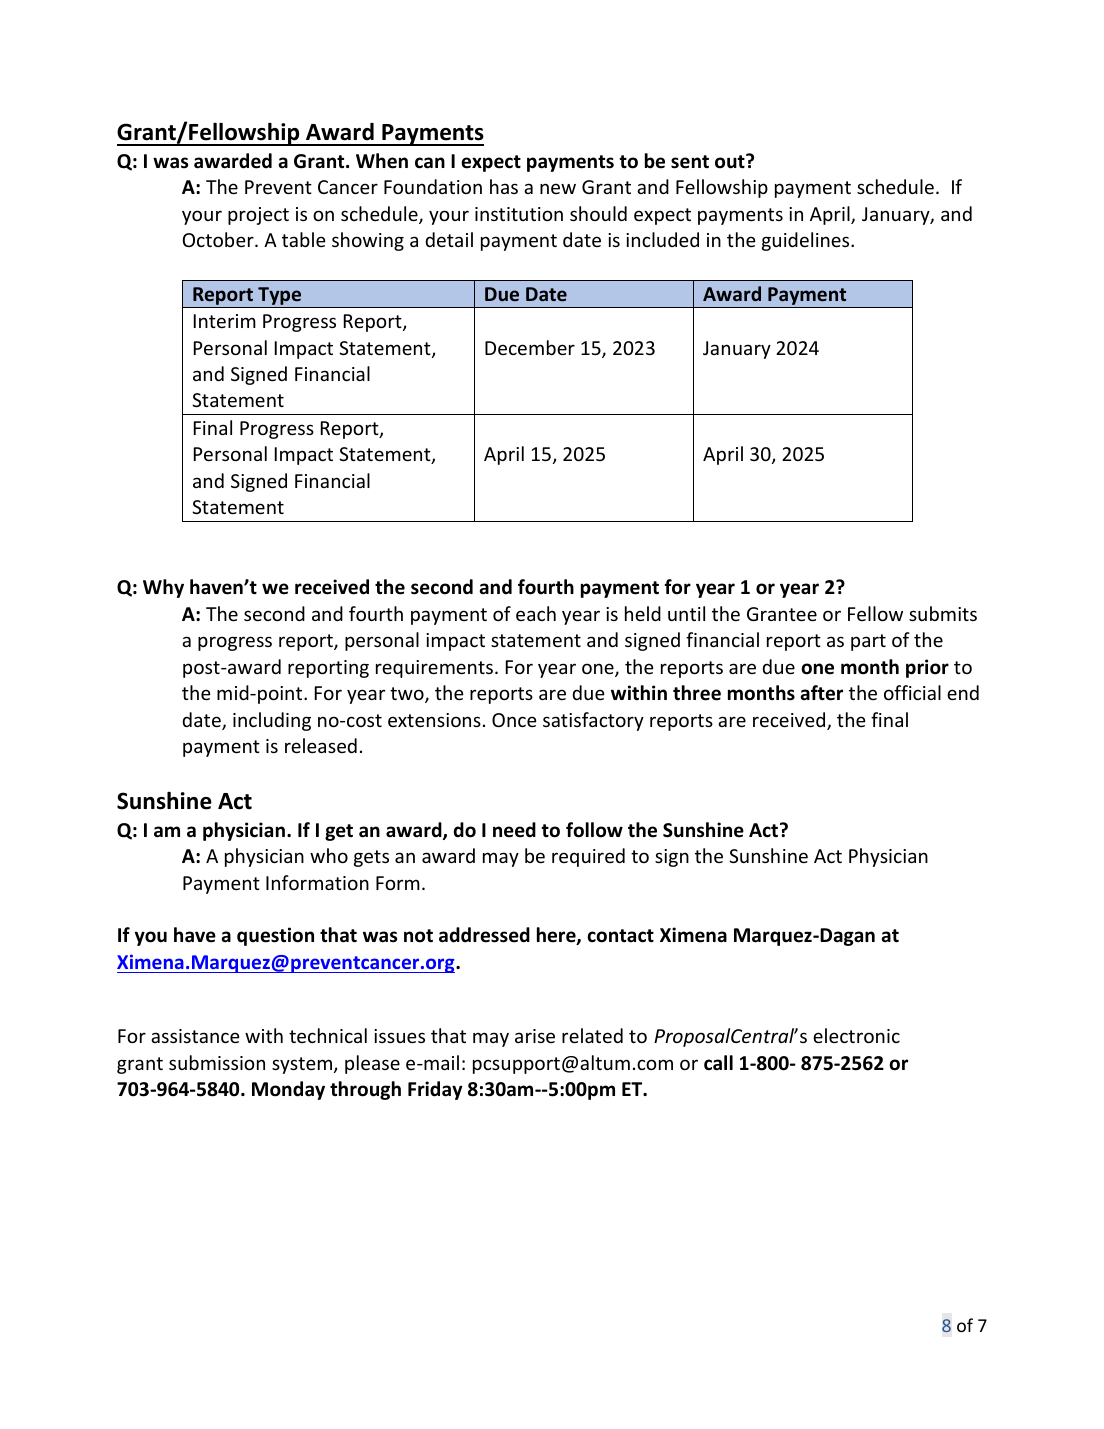  I want to click on electronic, so click(856, 1035).
